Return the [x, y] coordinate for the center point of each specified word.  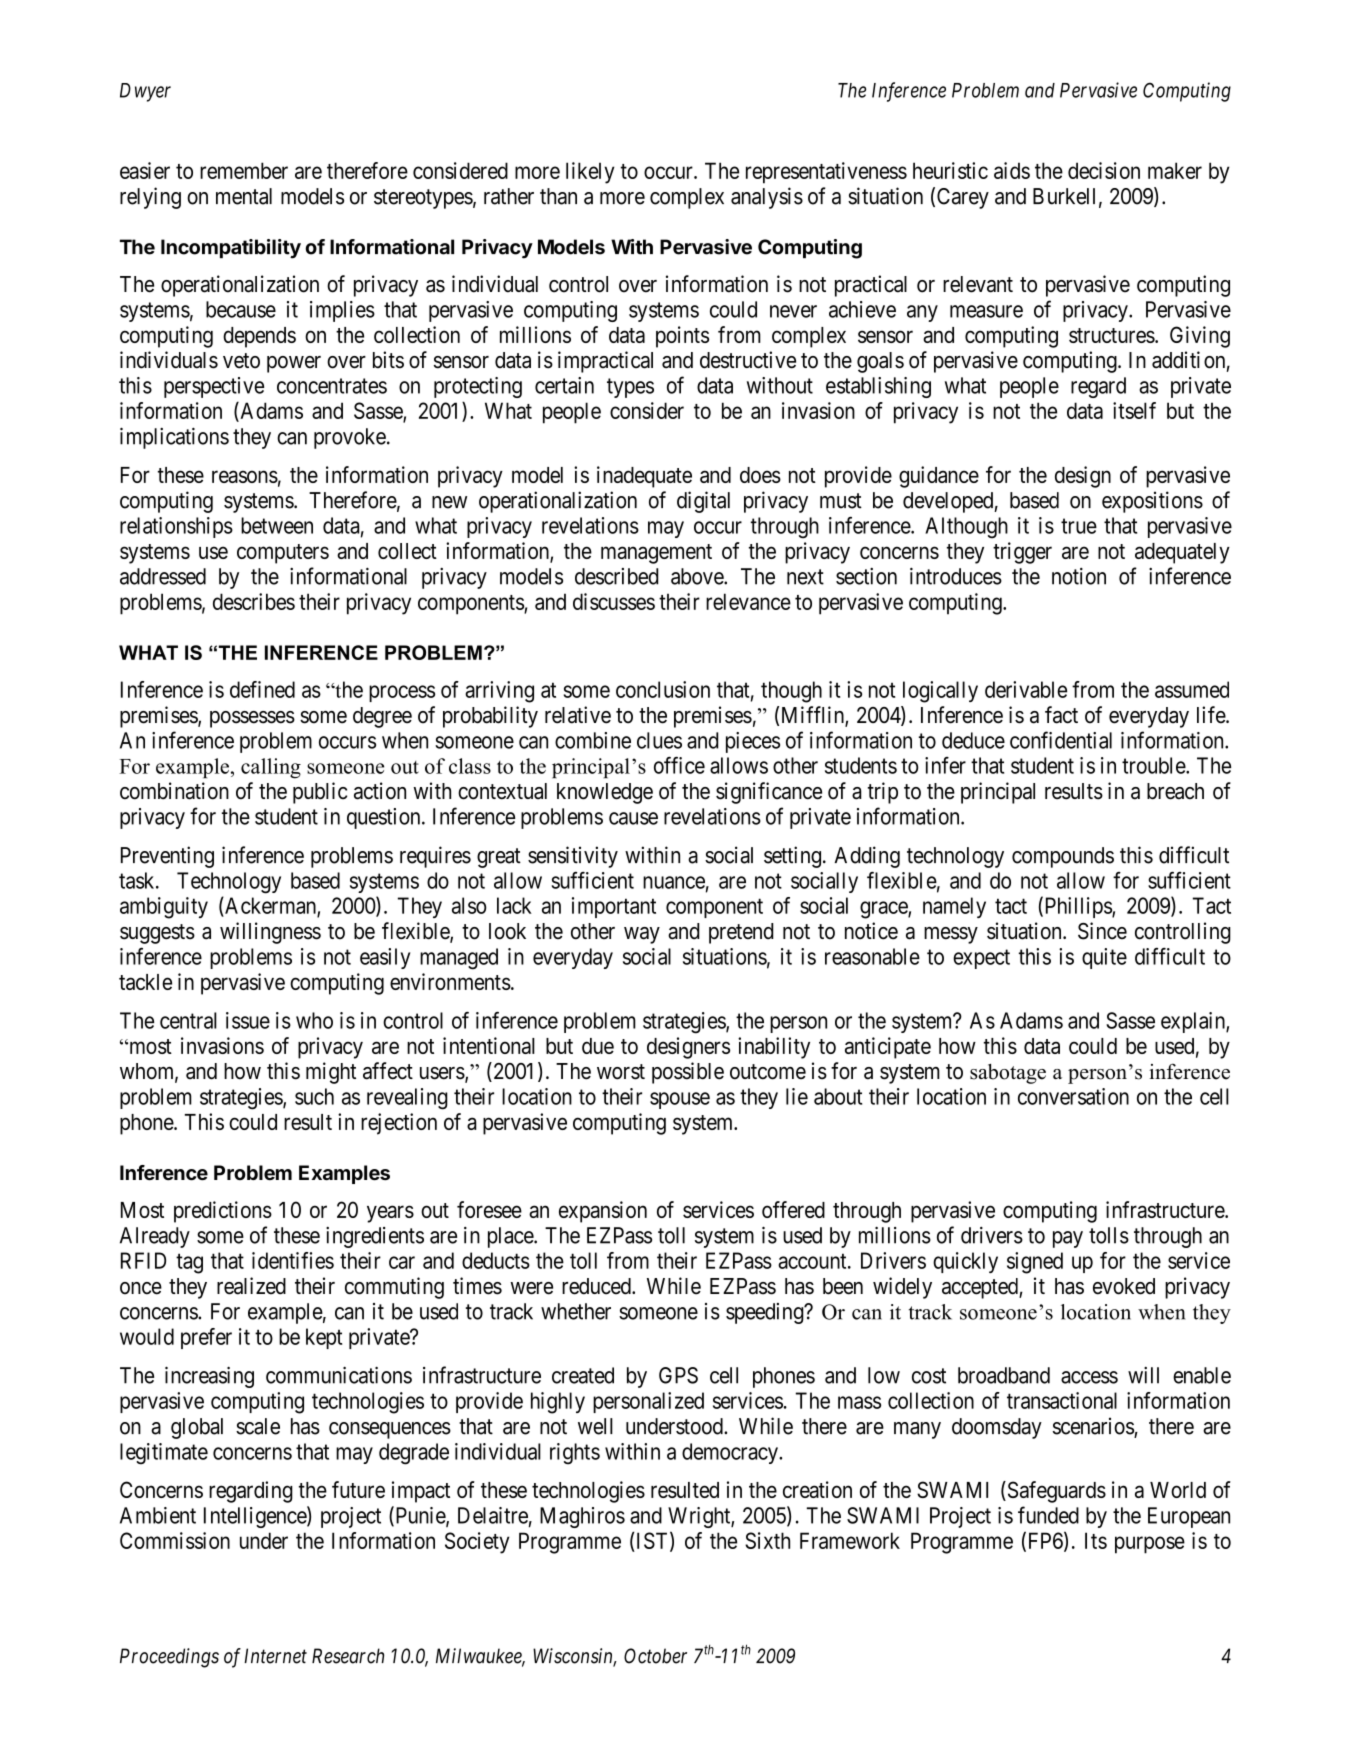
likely [590, 173]
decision [1104, 170]
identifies [293, 1260]
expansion [603, 1212]
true [1079, 526]
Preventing [167, 857]
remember [244, 170]
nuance [674, 882]
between [277, 525]
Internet [275, 1656]
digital [703, 502]
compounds [1063, 857]
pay [1068, 1239]
